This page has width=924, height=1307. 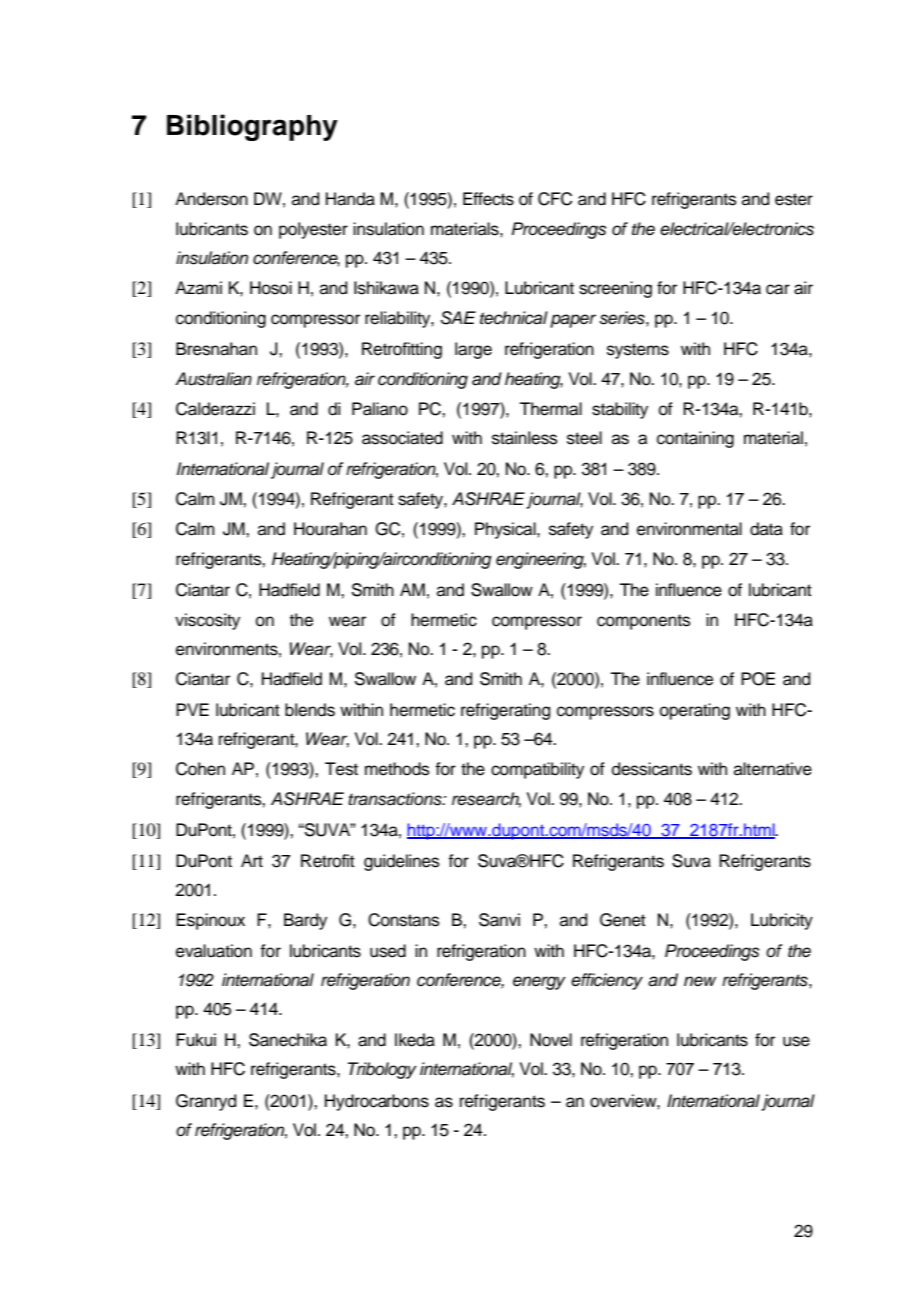 What do you see at coordinates (488, 199) in the page?
I see `Effects` at bounding box center [488, 199].
